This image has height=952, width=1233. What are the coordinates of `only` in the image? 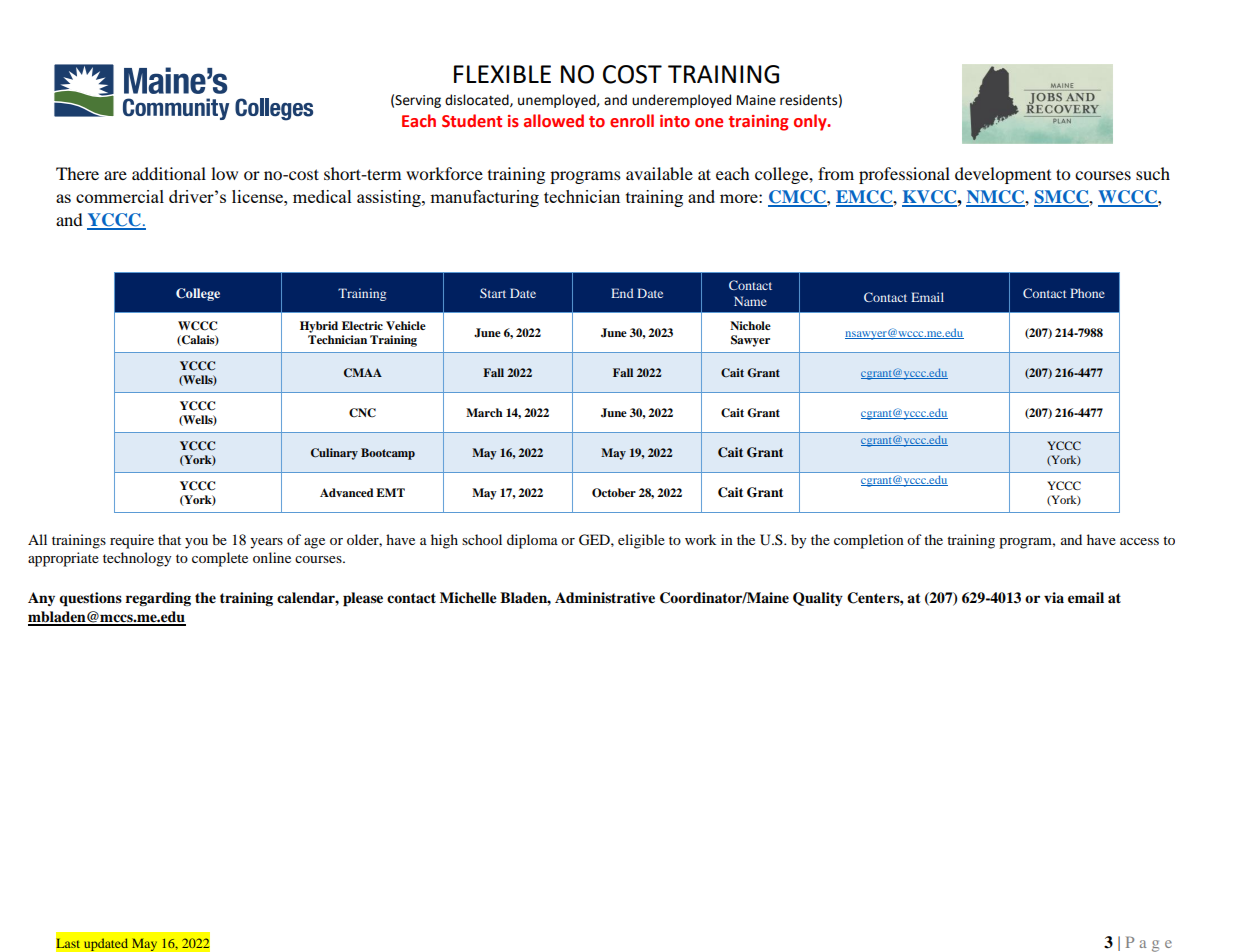 It's located at (811, 122).
